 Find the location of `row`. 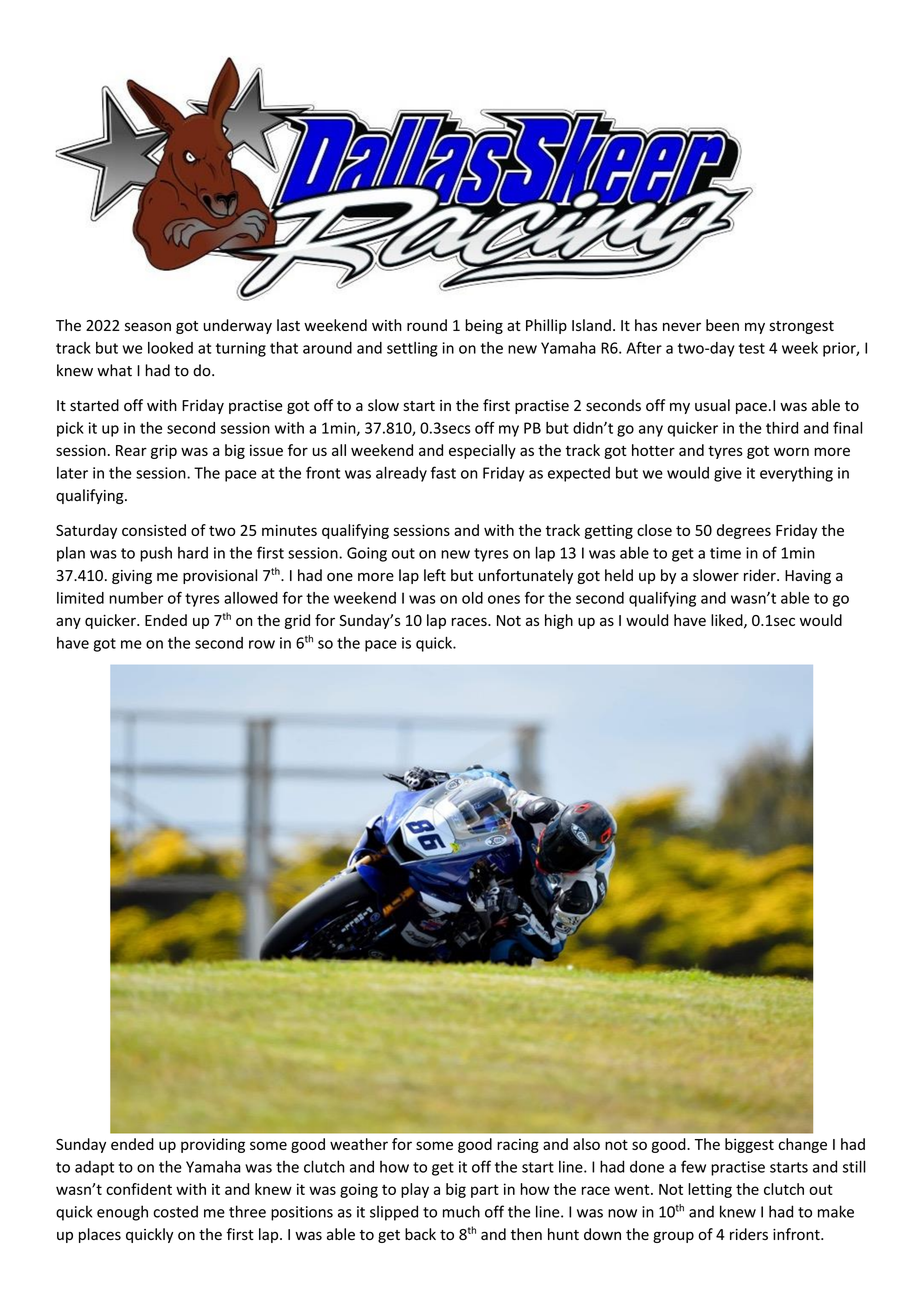

row is located at coordinates (262, 644).
